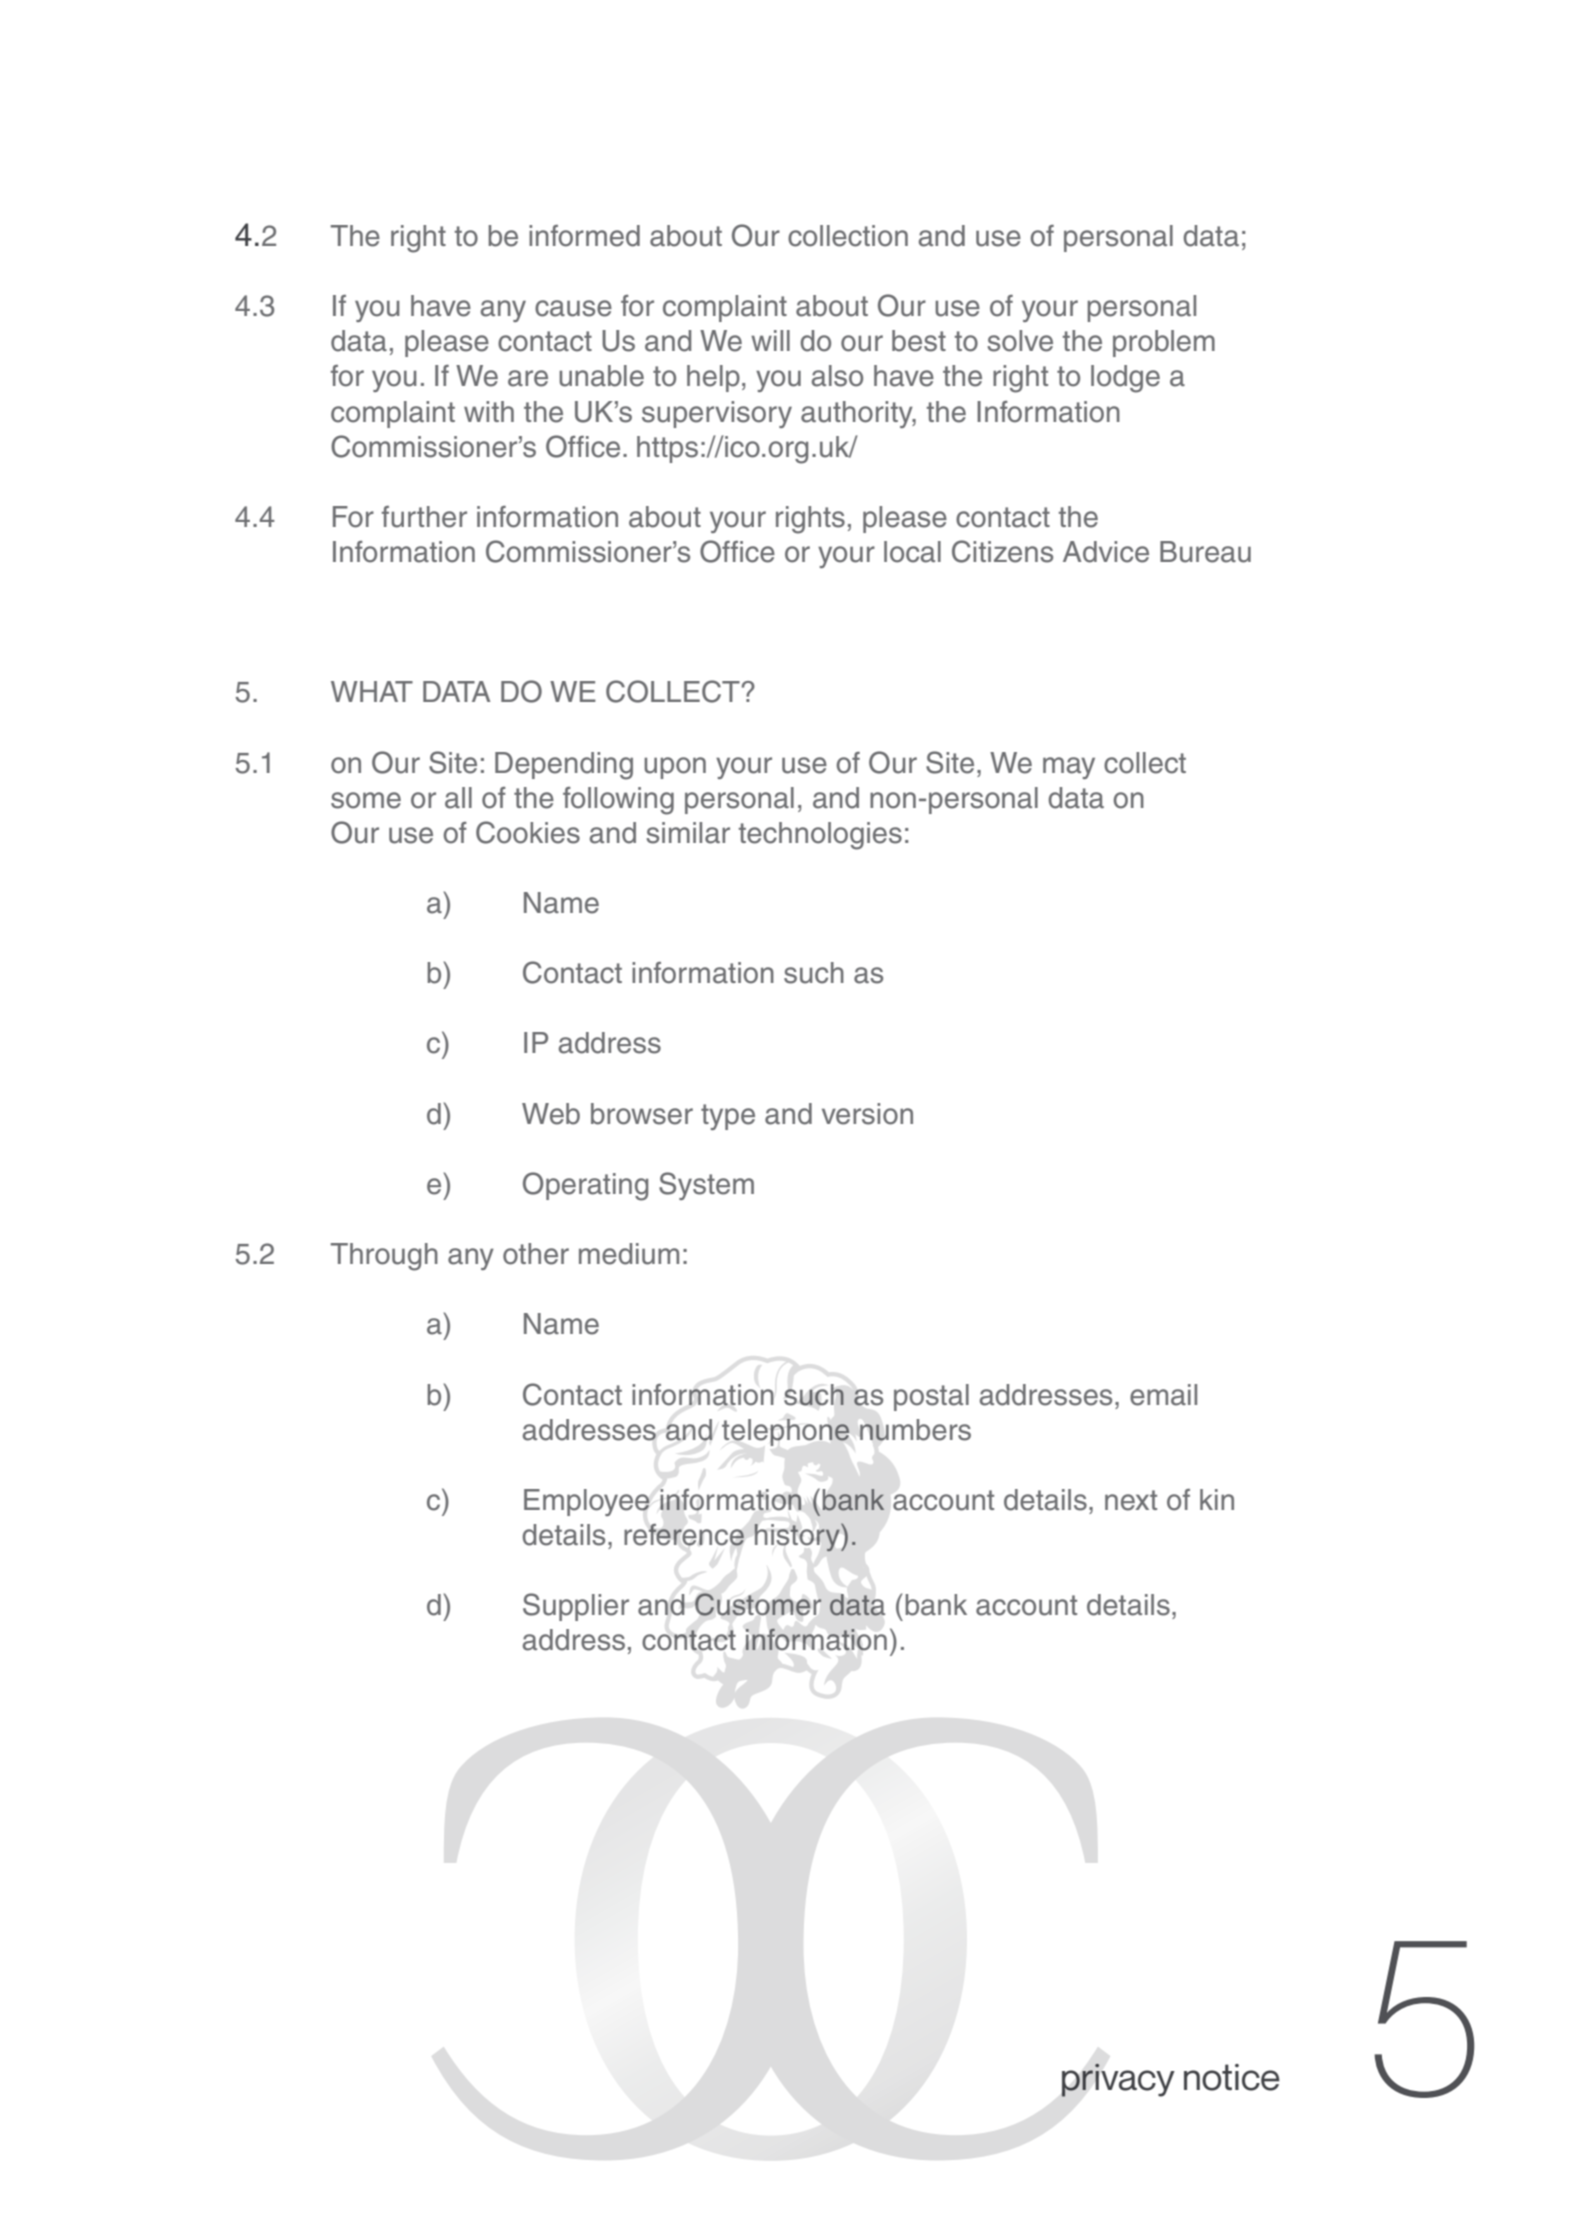 This page has height=2239, width=1583. I want to click on problem, so click(1164, 343).
